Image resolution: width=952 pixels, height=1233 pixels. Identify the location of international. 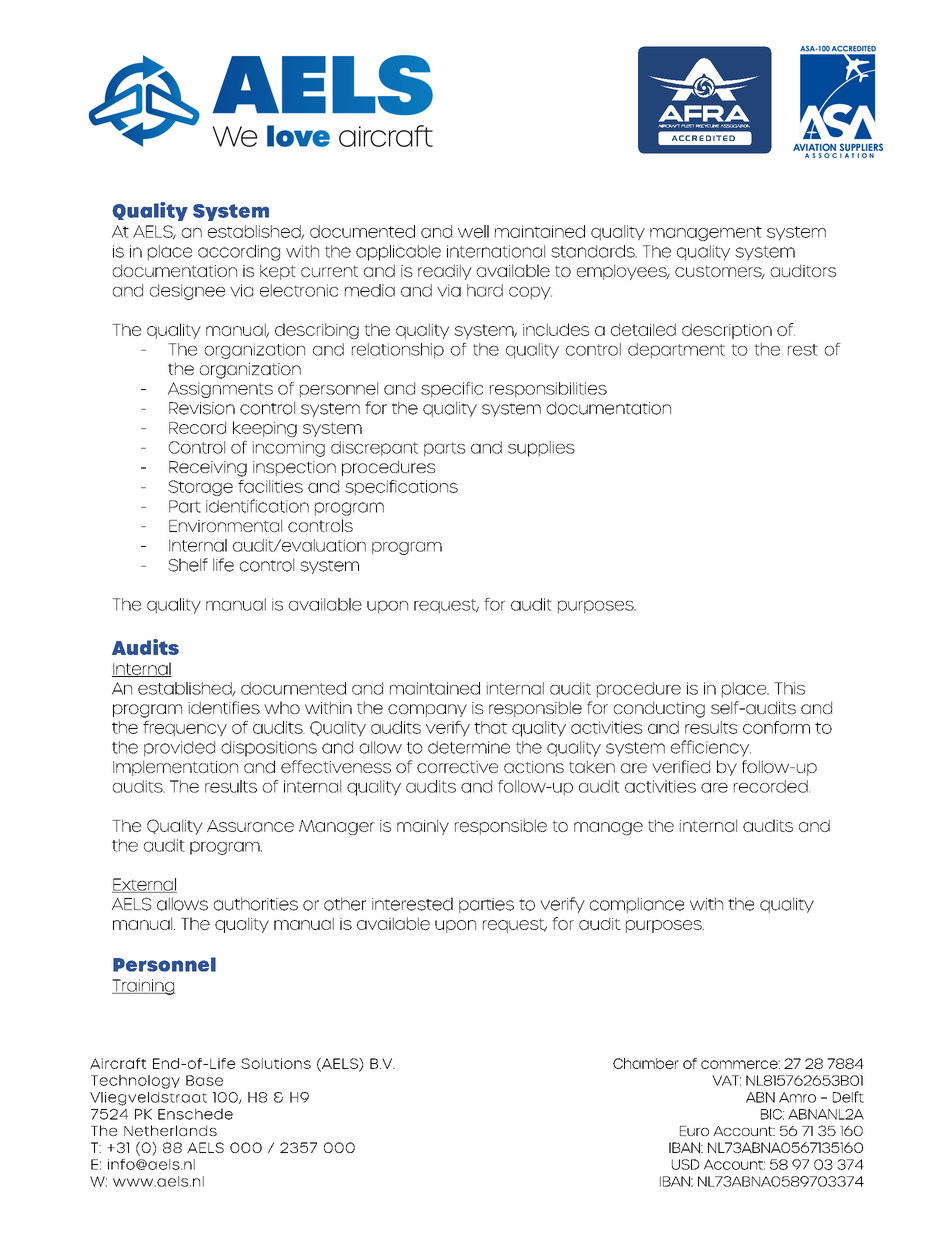
(496, 251).
